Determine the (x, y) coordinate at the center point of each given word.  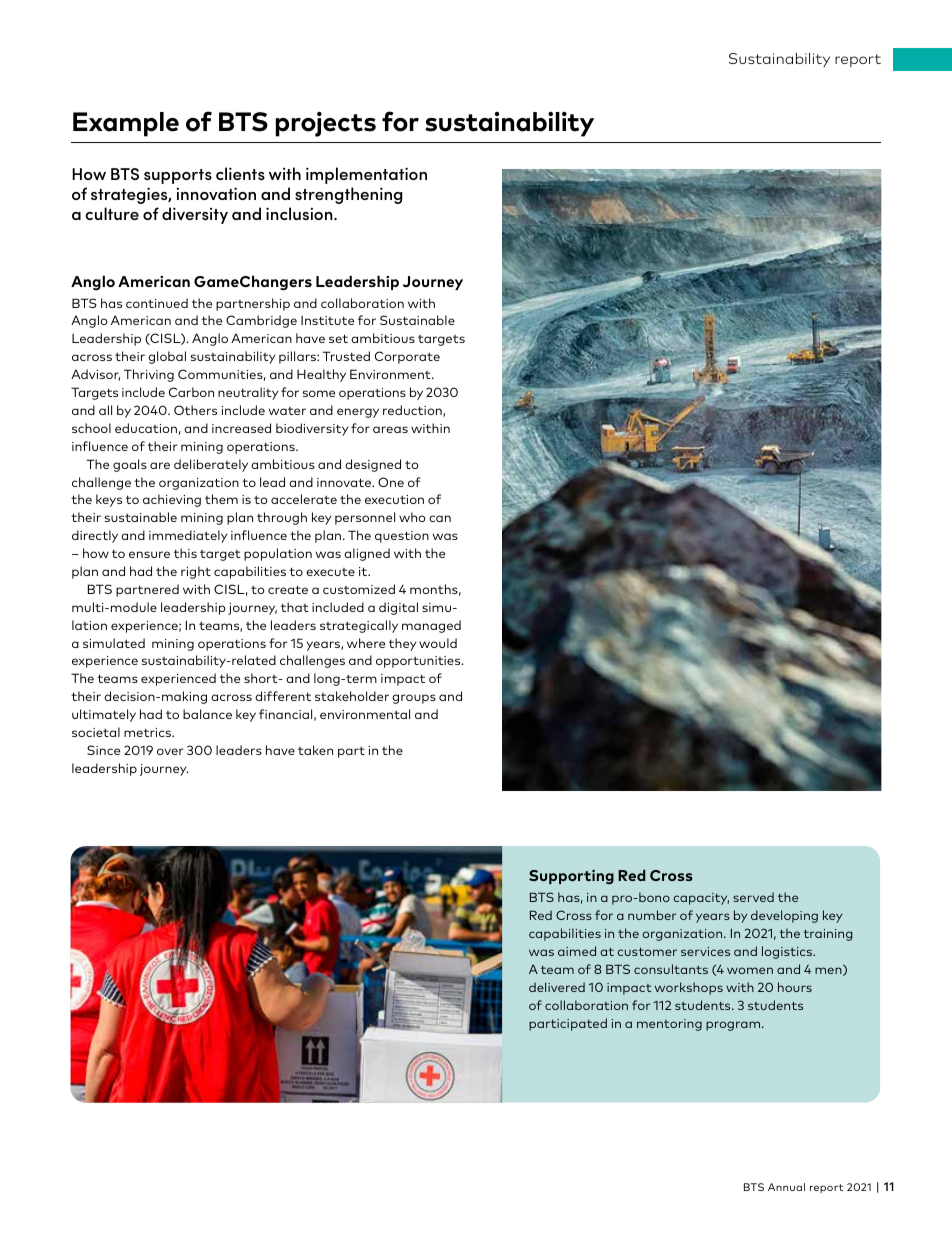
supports (178, 176)
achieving (172, 500)
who (412, 517)
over (170, 751)
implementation (366, 175)
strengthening (349, 195)
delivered (557, 987)
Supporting (571, 877)
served (753, 897)
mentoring (669, 1025)
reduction (413, 411)
